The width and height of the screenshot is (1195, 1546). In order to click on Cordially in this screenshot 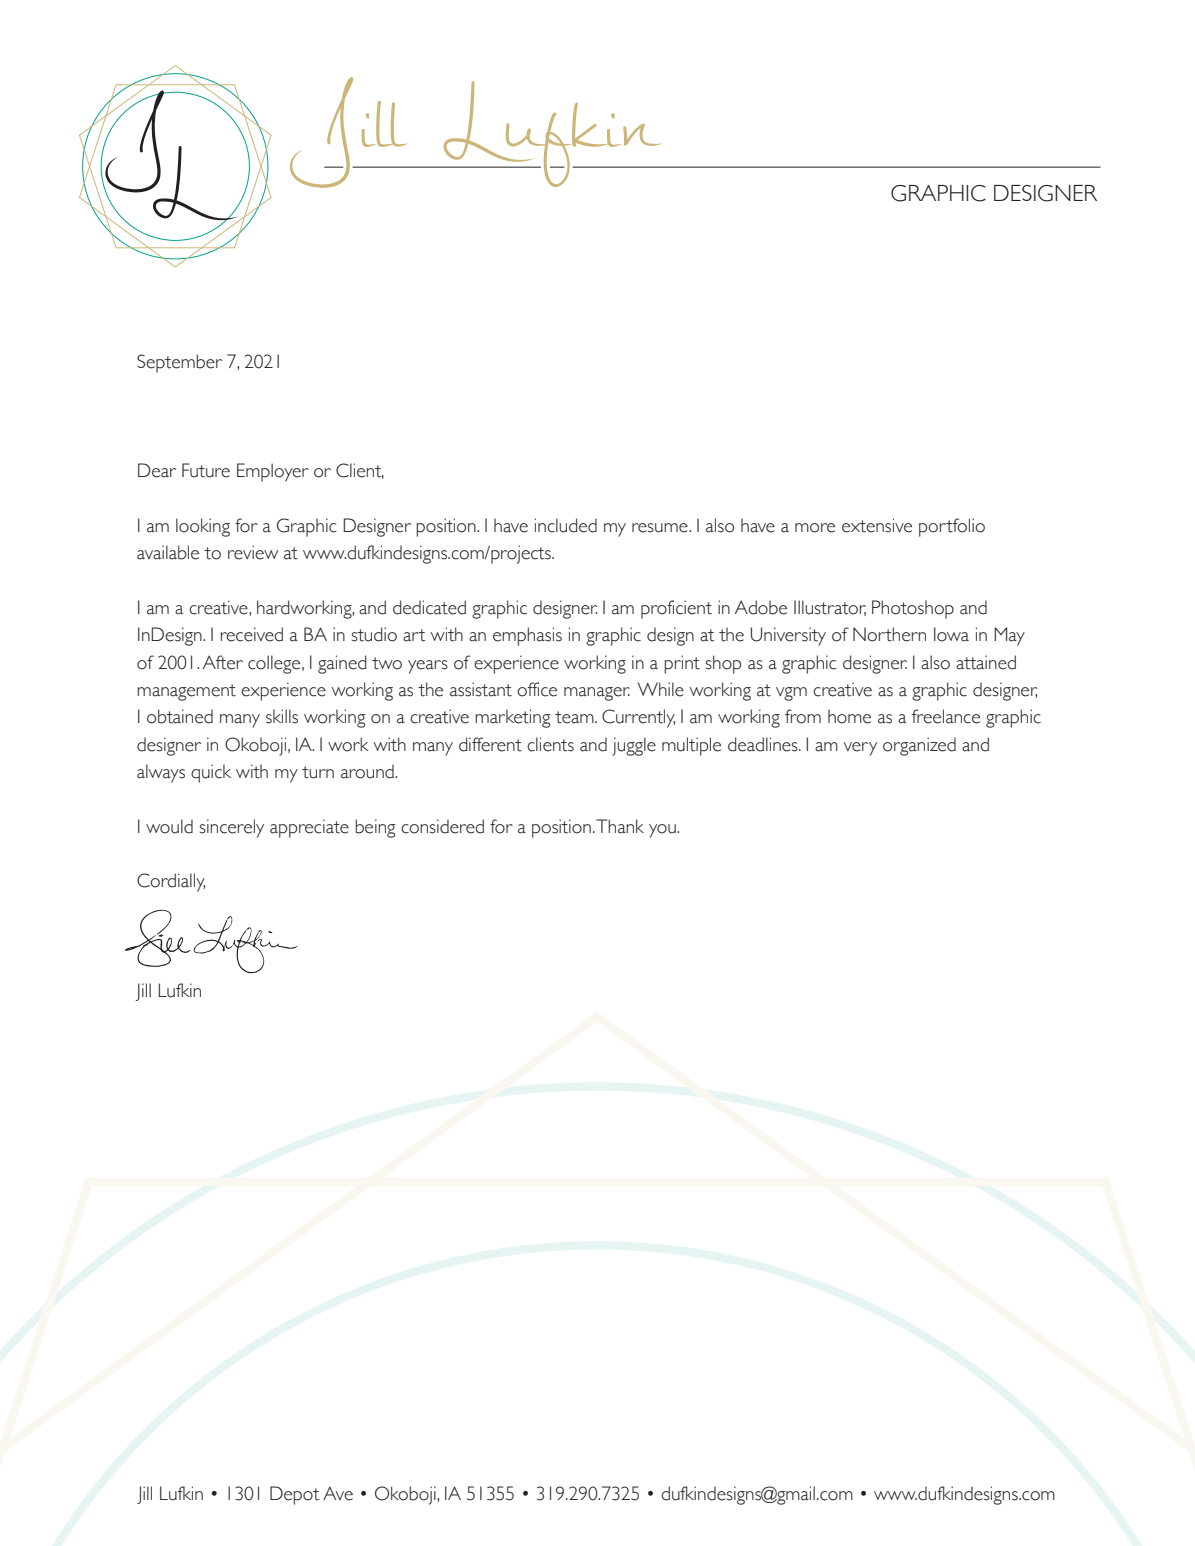, I will do `click(171, 882)`.
